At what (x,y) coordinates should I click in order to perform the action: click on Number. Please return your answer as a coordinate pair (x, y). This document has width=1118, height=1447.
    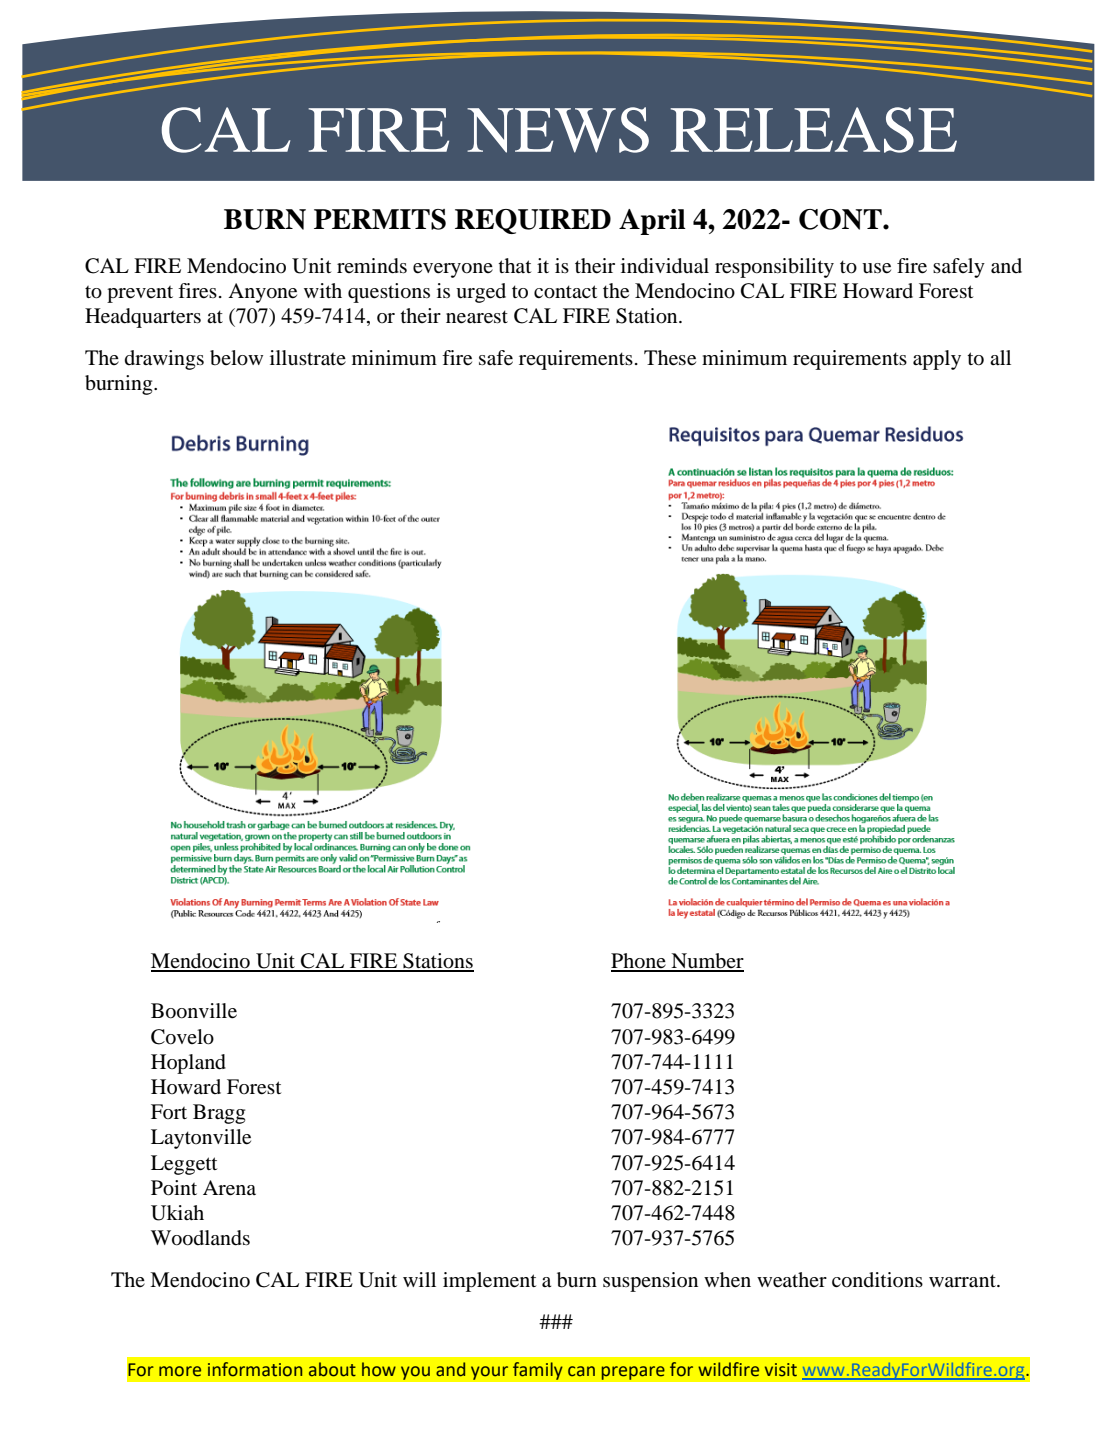
    Looking at the image, I should click on (706, 962).
